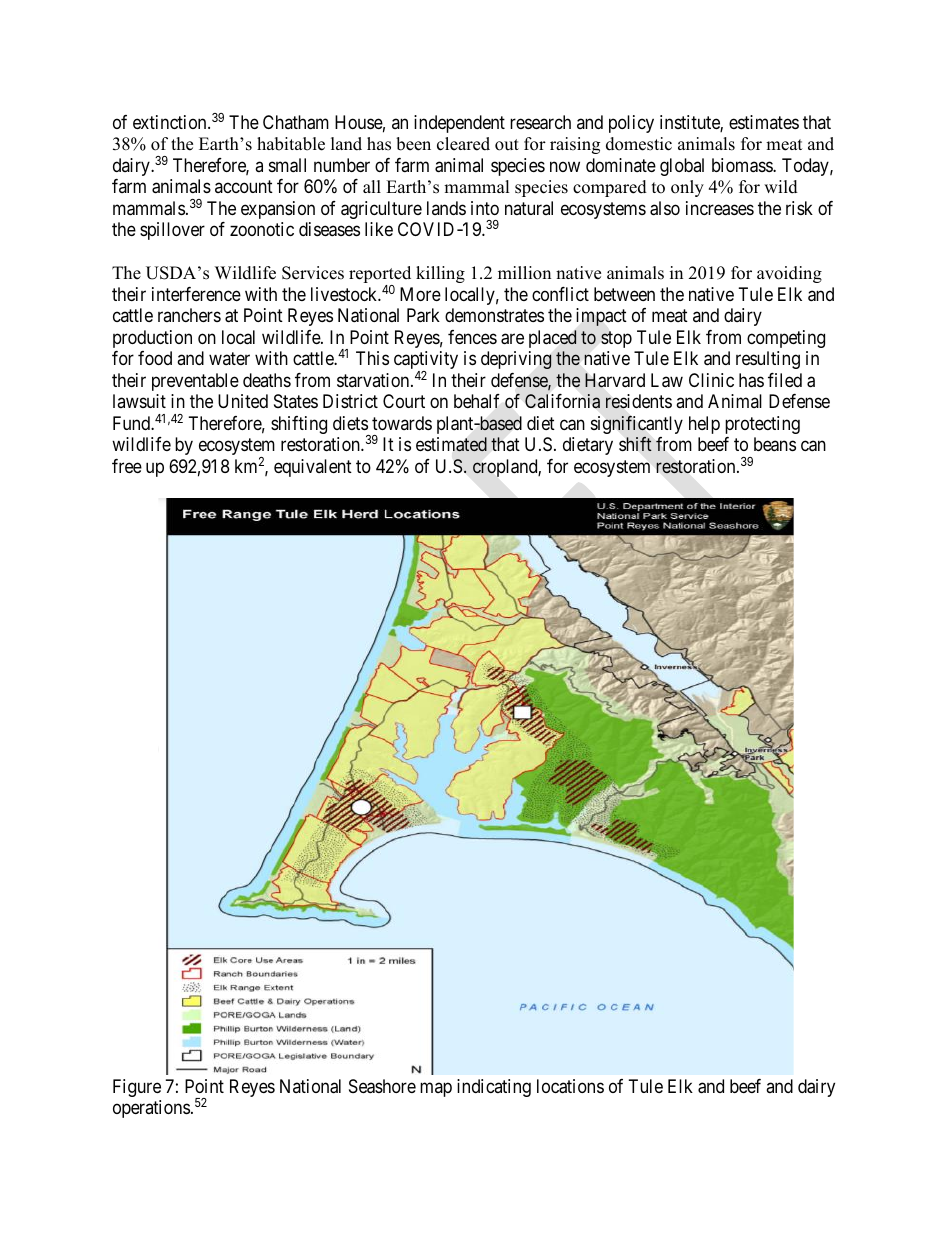 The height and width of the screenshot is (1233, 952). What do you see at coordinates (436, 1089) in the screenshot?
I see `map` at bounding box center [436, 1089].
